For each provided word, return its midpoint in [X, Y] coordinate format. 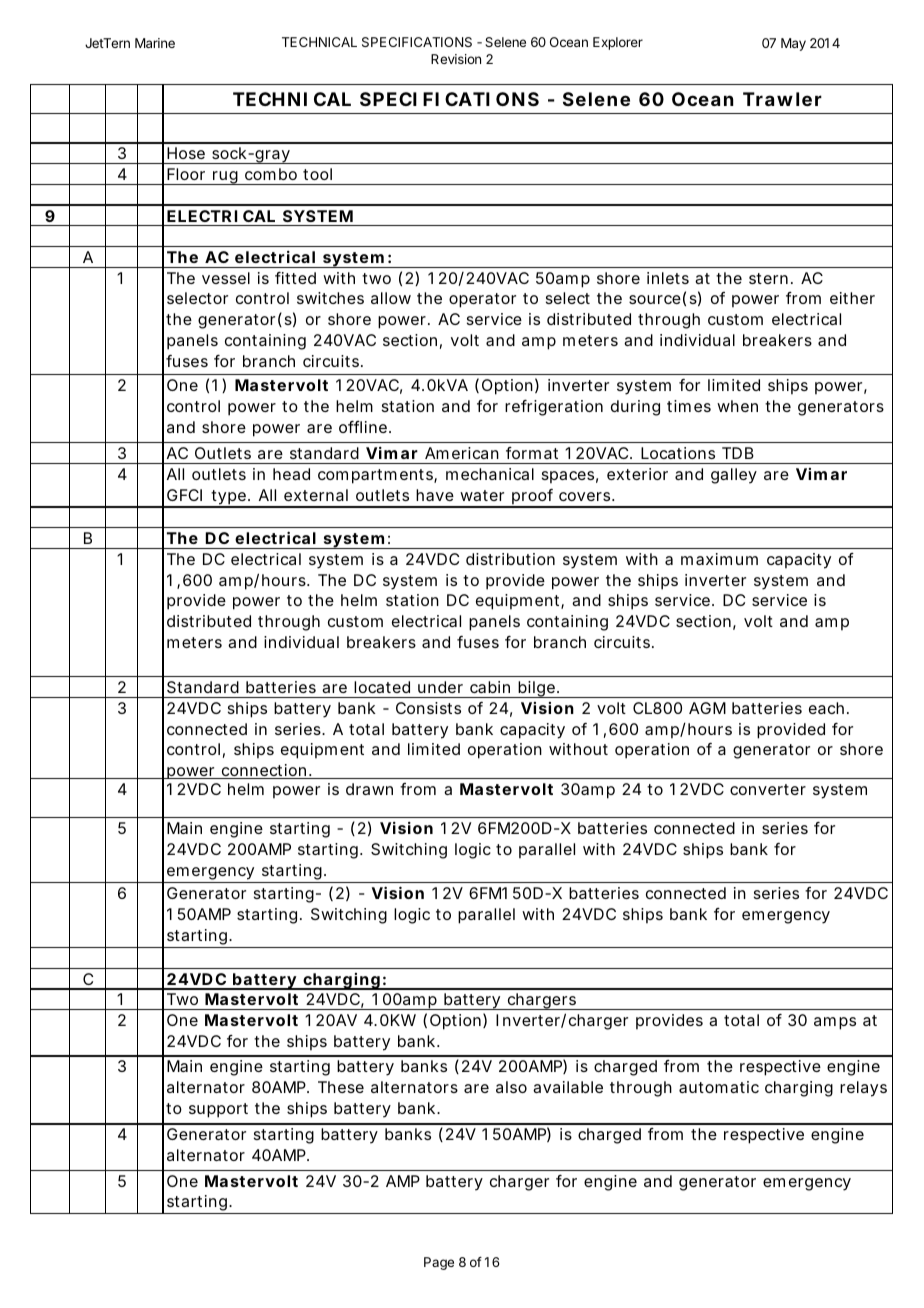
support [218, 1110]
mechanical [490, 474]
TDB [738, 453]
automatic [719, 1087]
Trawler [782, 99]
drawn [369, 789]
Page [439, 1263]
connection [264, 771]
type [229, 498]
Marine [155, 43]
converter [768, 789]
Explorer [618, 43]
